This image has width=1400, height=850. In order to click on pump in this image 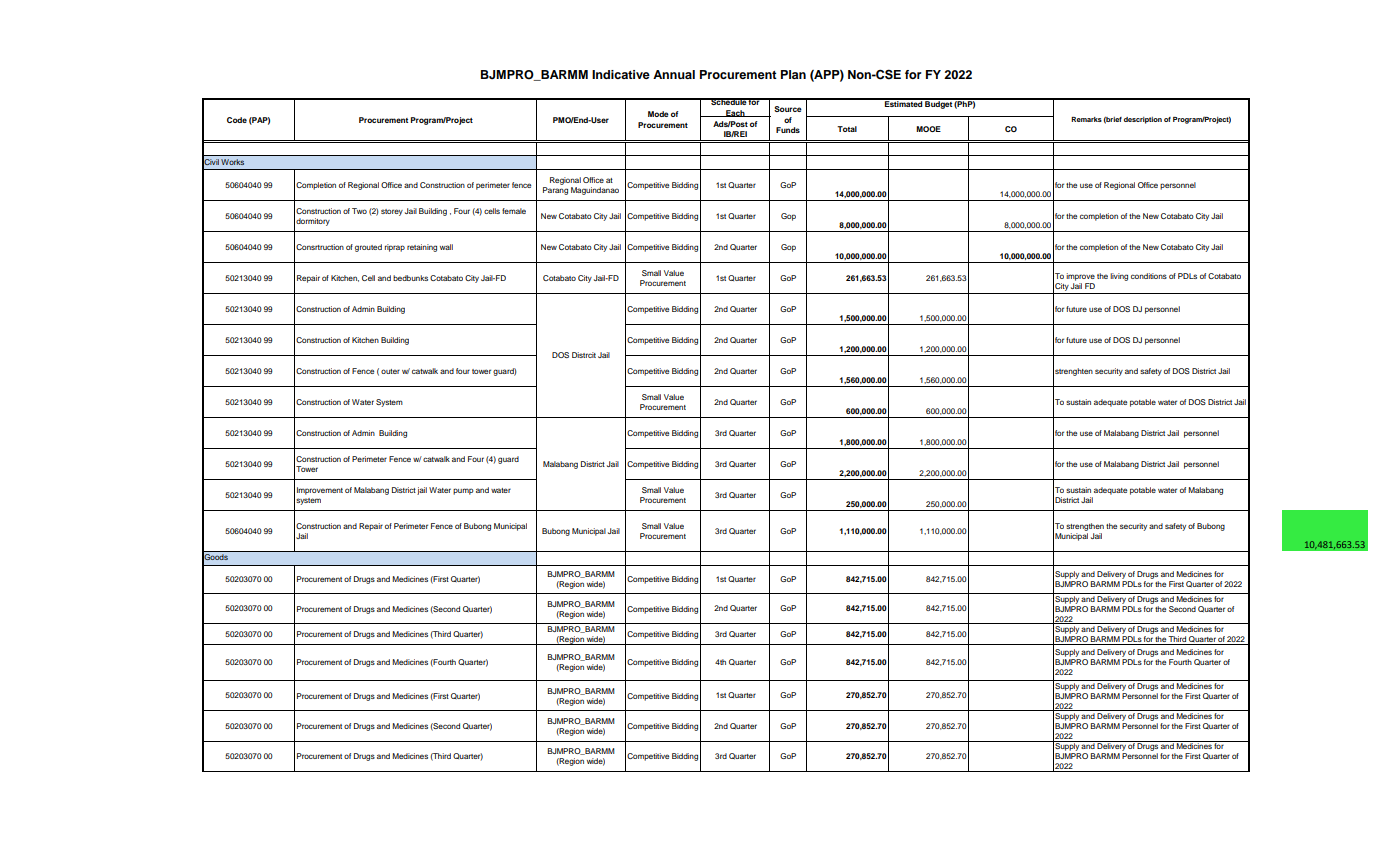, I will do `click(463, 491)`.
